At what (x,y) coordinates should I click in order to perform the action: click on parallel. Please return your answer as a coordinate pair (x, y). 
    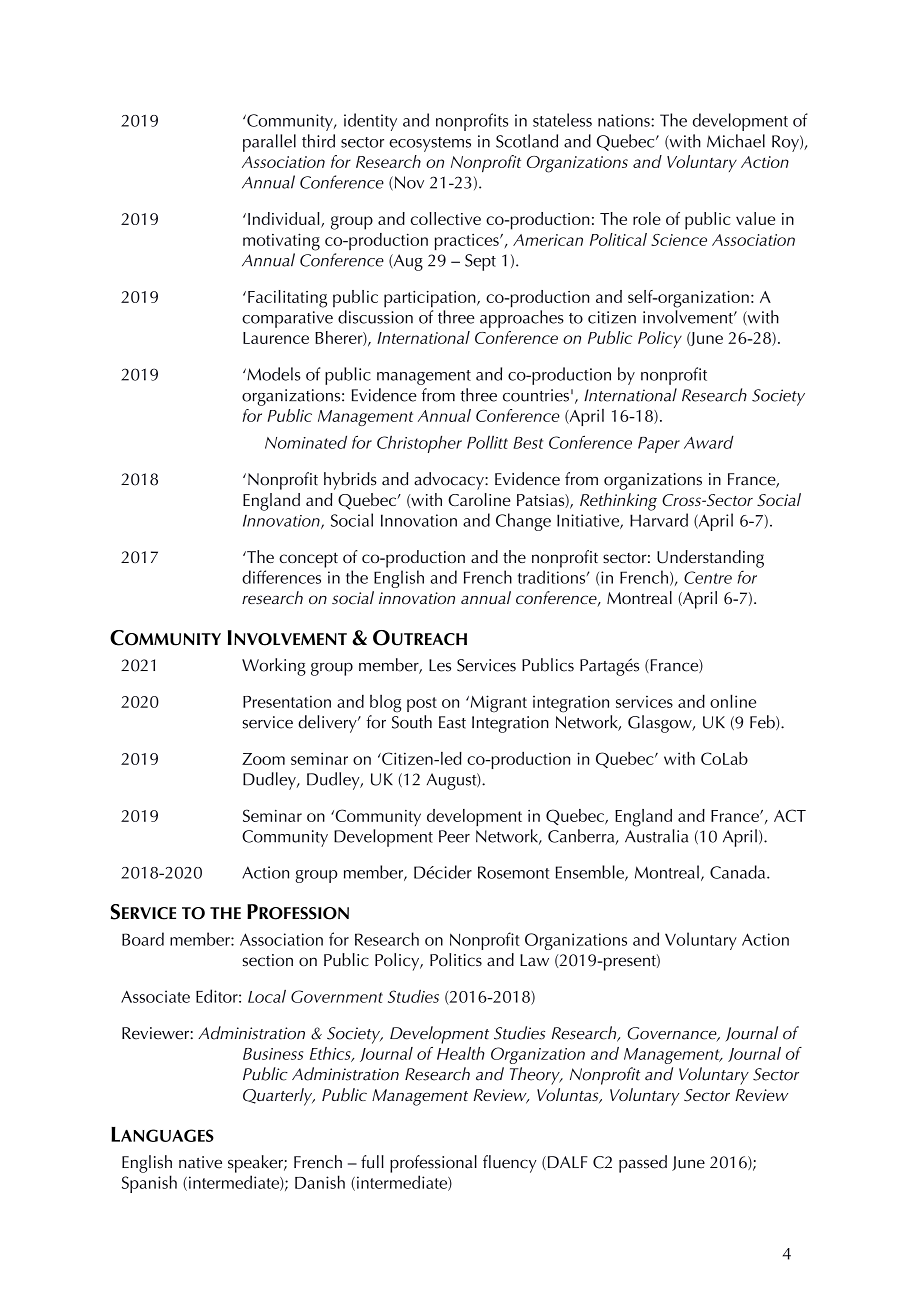
    Looking at the image, I should click on (269, 143).
